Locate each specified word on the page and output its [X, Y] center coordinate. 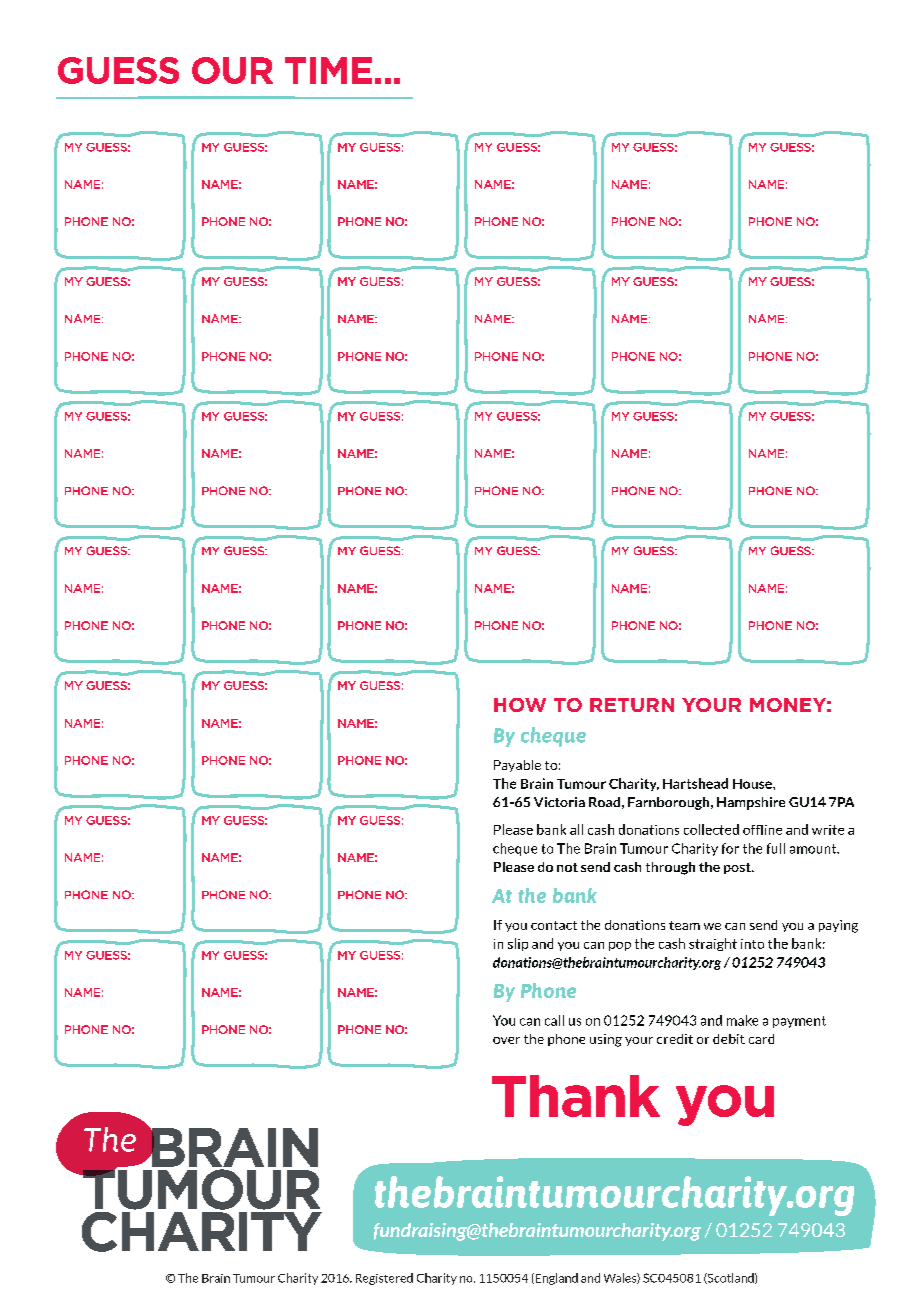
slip [518, 944]
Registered [384, 1279]
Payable [517, 766]
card [761, 1039]
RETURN [632, 705]
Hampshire [751, 803]
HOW [520, 705]
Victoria [559, 802]
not [567, 867]
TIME [328, 70]
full [776, 848]
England [555, 1279]
